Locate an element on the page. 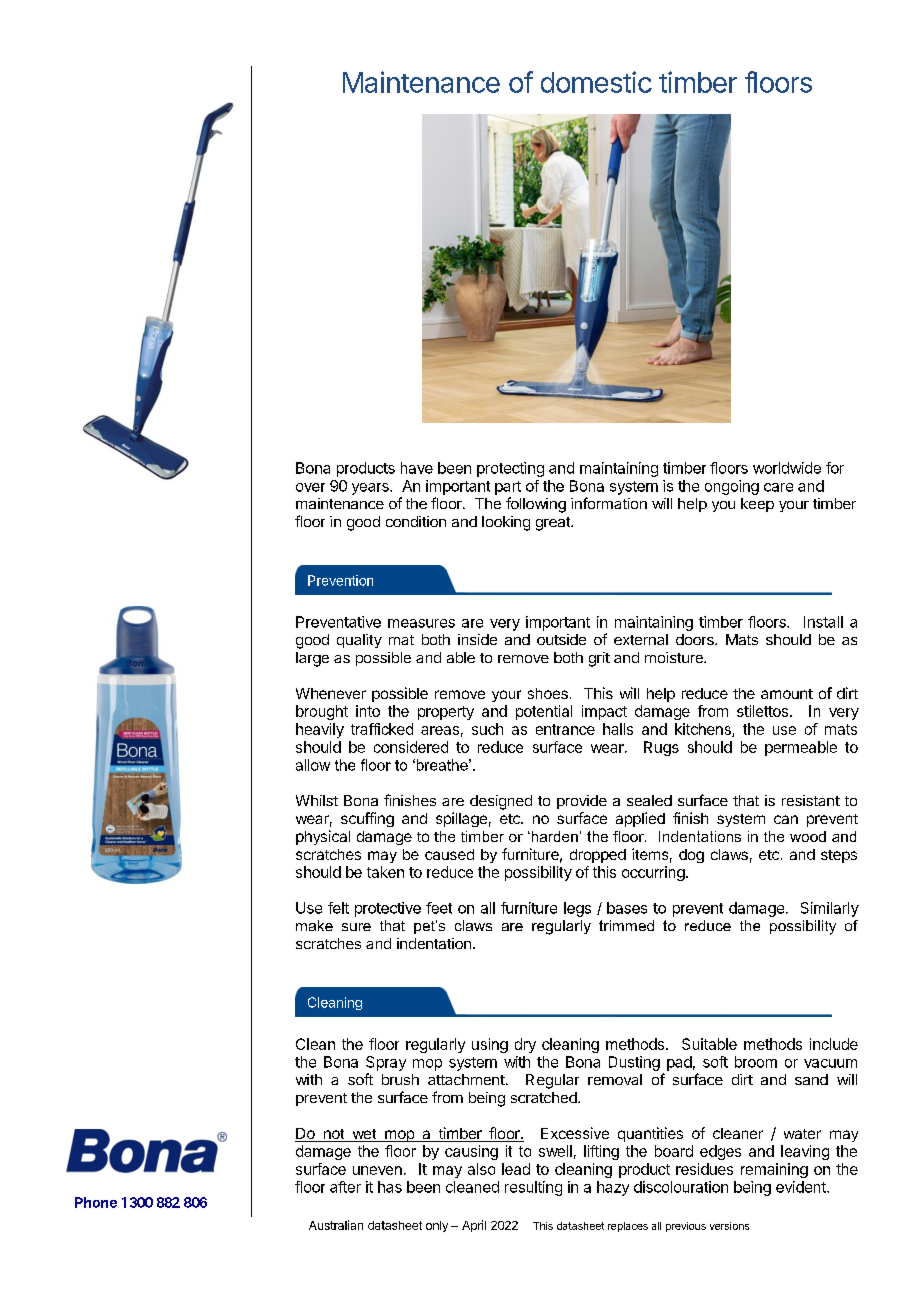  have is located at coordinates (417, 468).
